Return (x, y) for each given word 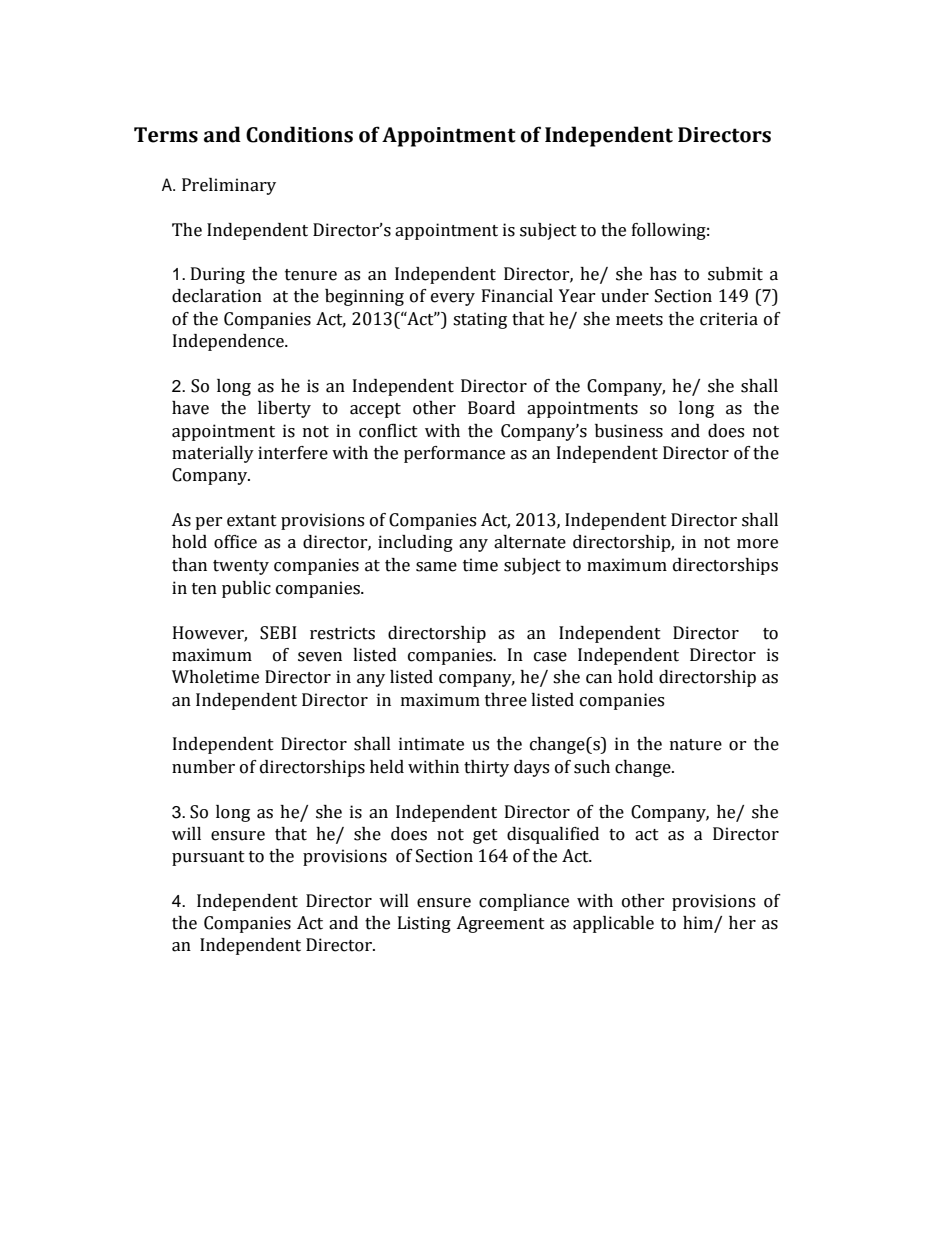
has (663, 274)
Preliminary (229, 186)
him (698, 922)
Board (491, 408)
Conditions (299, 134)
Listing (424, 924)
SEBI (278, 633)
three (506, 700)
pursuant (208, 858)
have (190, 408)
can (599, 679)
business (629, 431)
